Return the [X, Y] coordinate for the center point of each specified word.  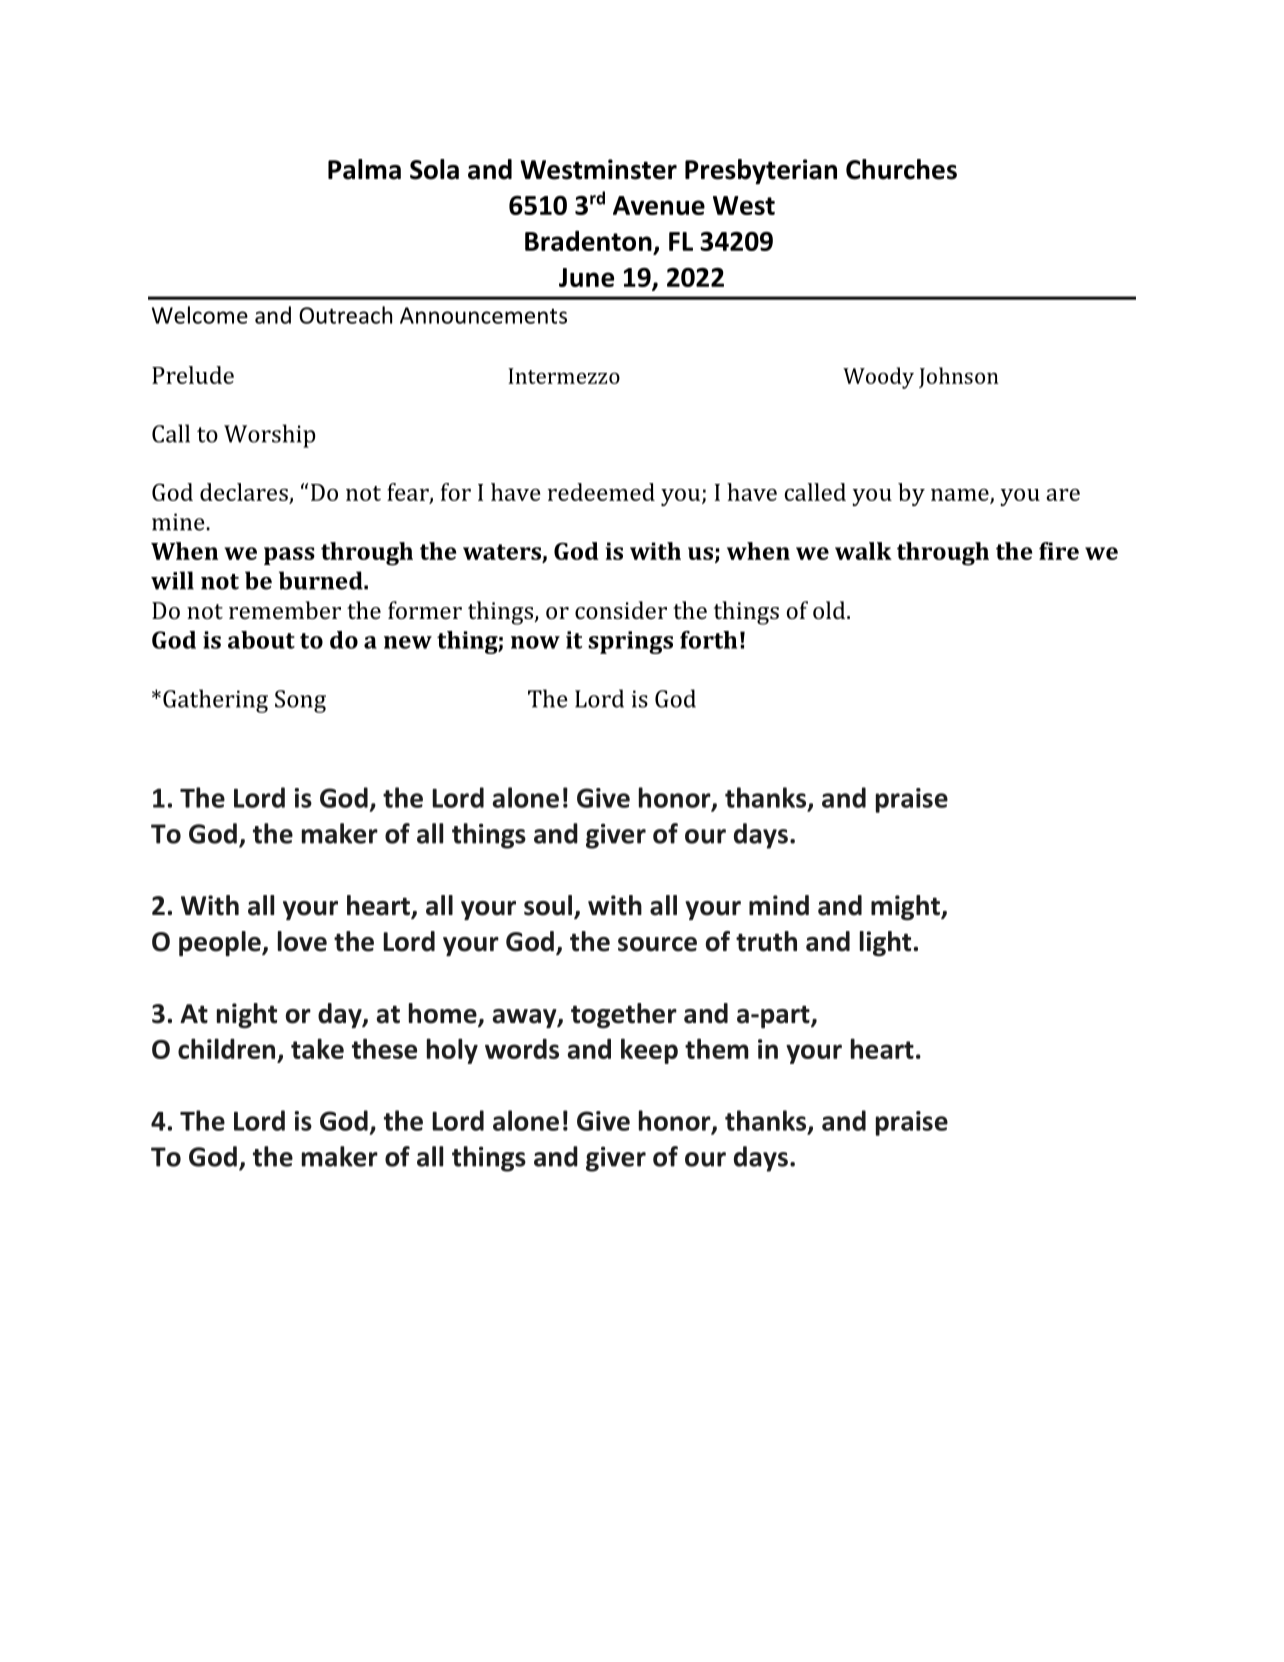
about [261, 640]
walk [863, 551]
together [624, 1016]
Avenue [659, 205]
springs [630, 642]
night [247, 1016]
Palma [364, 169]
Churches [901, 169]
